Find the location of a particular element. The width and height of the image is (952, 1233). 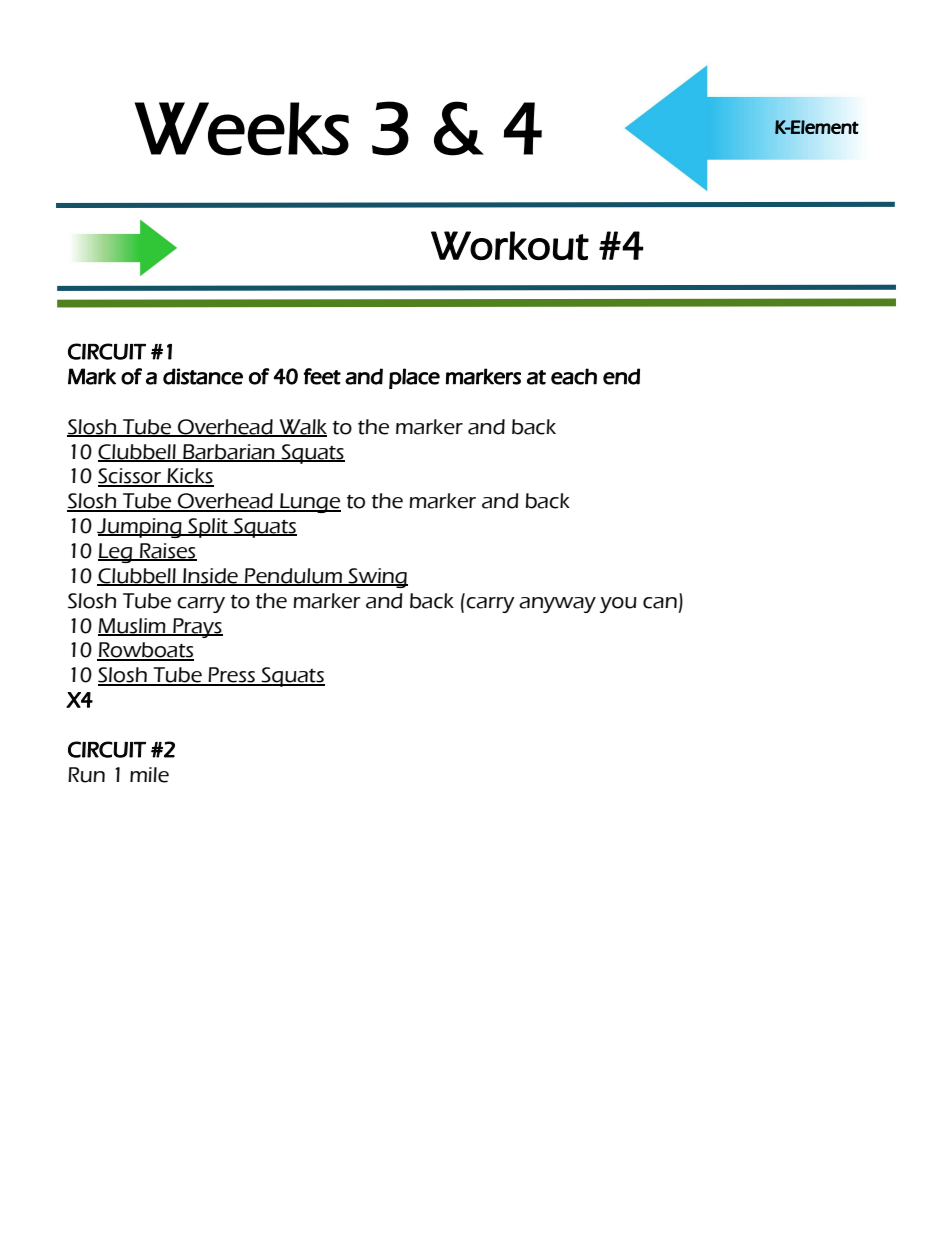

you is located at coordinates (618, 605).
